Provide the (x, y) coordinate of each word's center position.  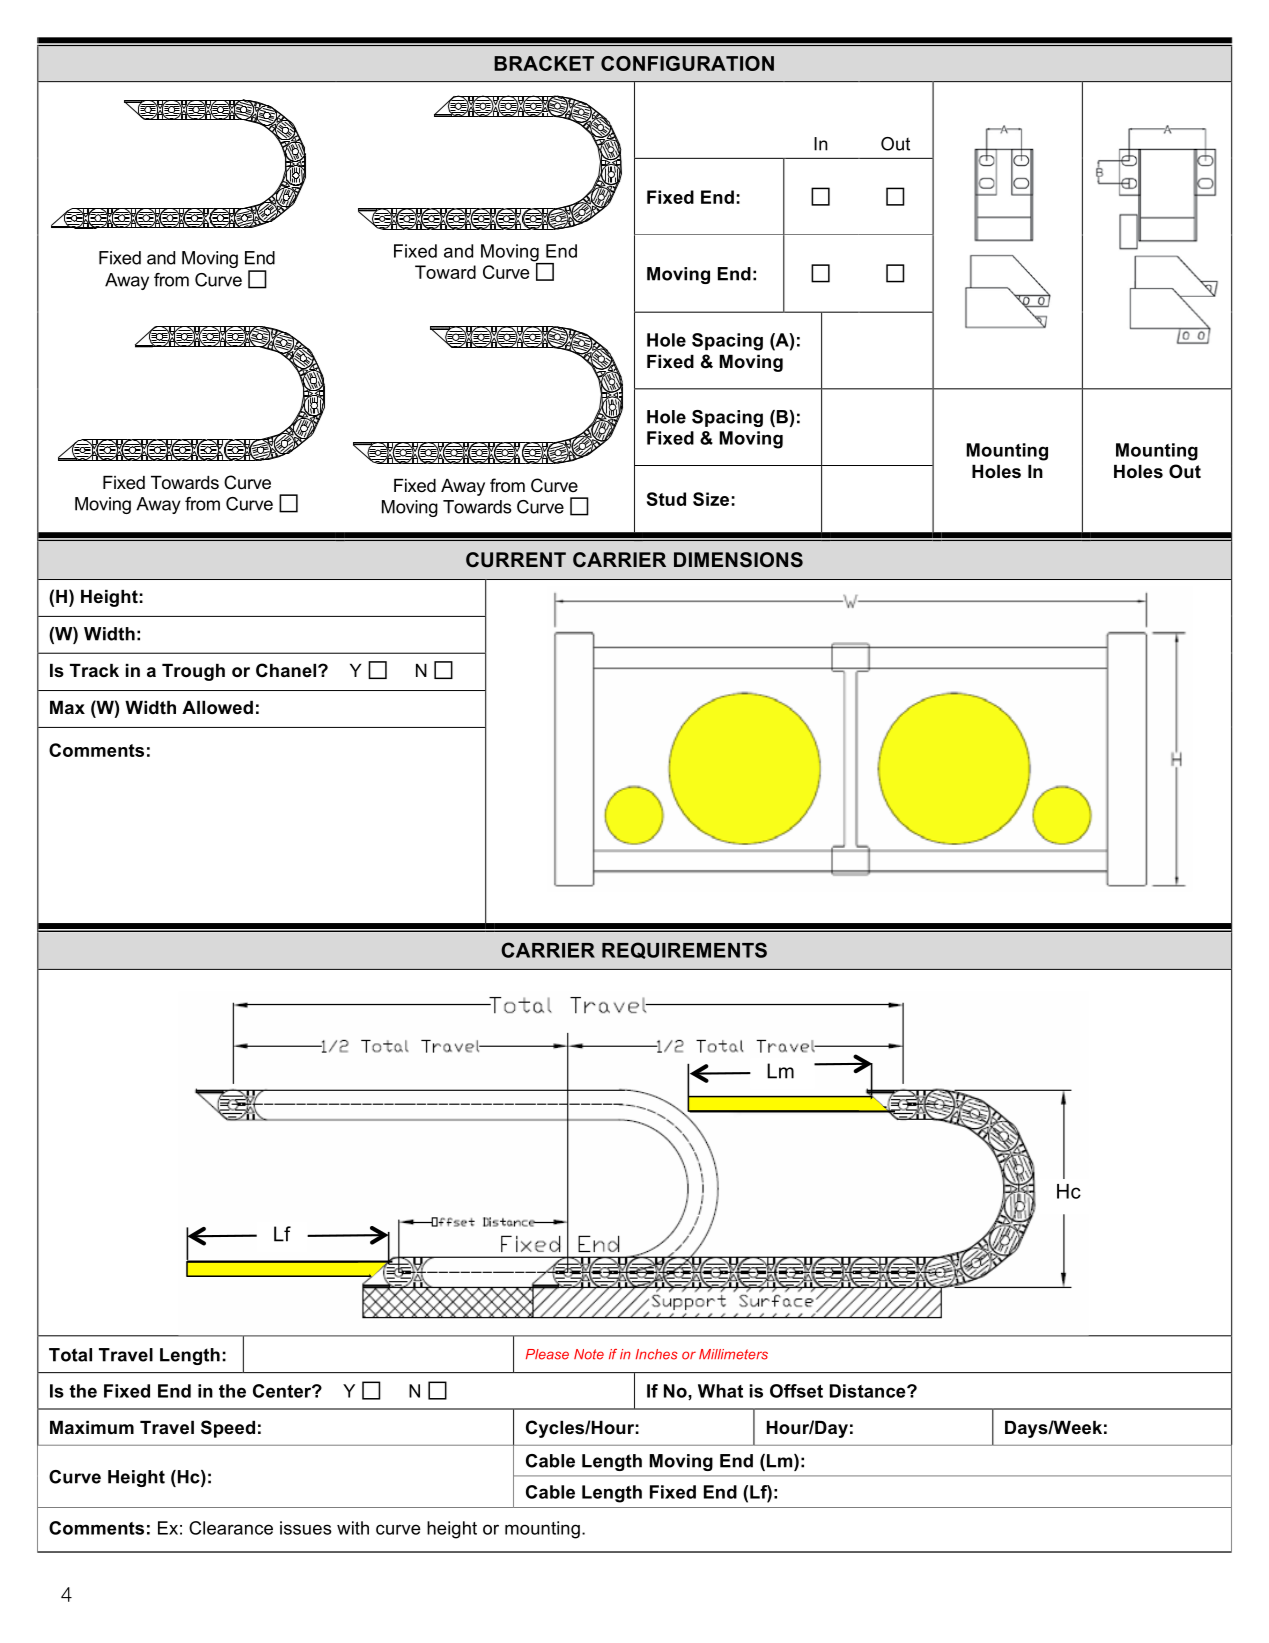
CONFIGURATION (687, 63)
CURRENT (516, 560)
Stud (666, 499)
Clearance (231, 1528)
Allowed (217, 708)
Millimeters (733, 1354)
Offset (796, 1391)
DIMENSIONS (738, 560)
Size (711, 499)
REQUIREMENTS (684, 950)
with (353, 1528)
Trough (193, 672)
